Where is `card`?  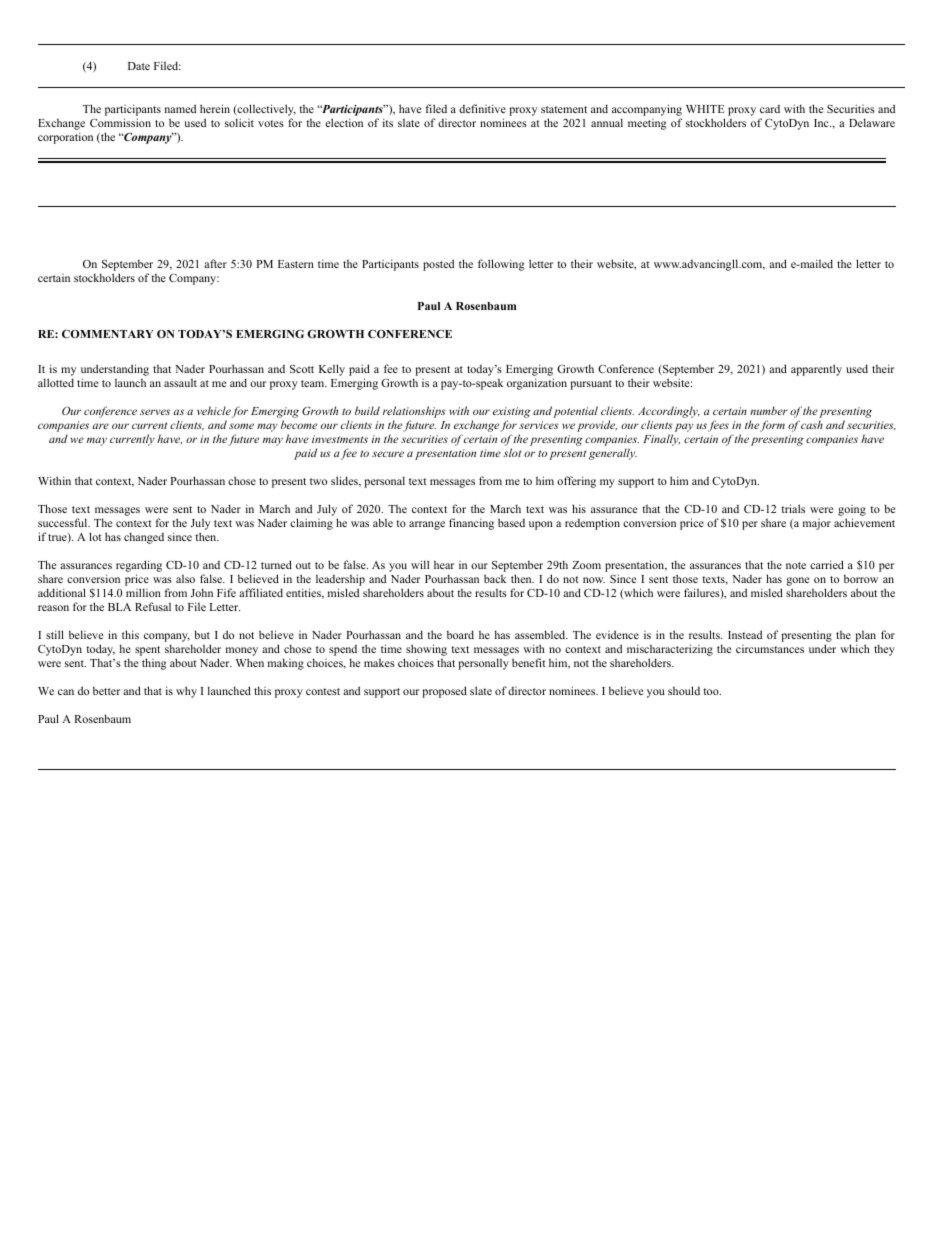 card is located at coordinates (770, 109).
